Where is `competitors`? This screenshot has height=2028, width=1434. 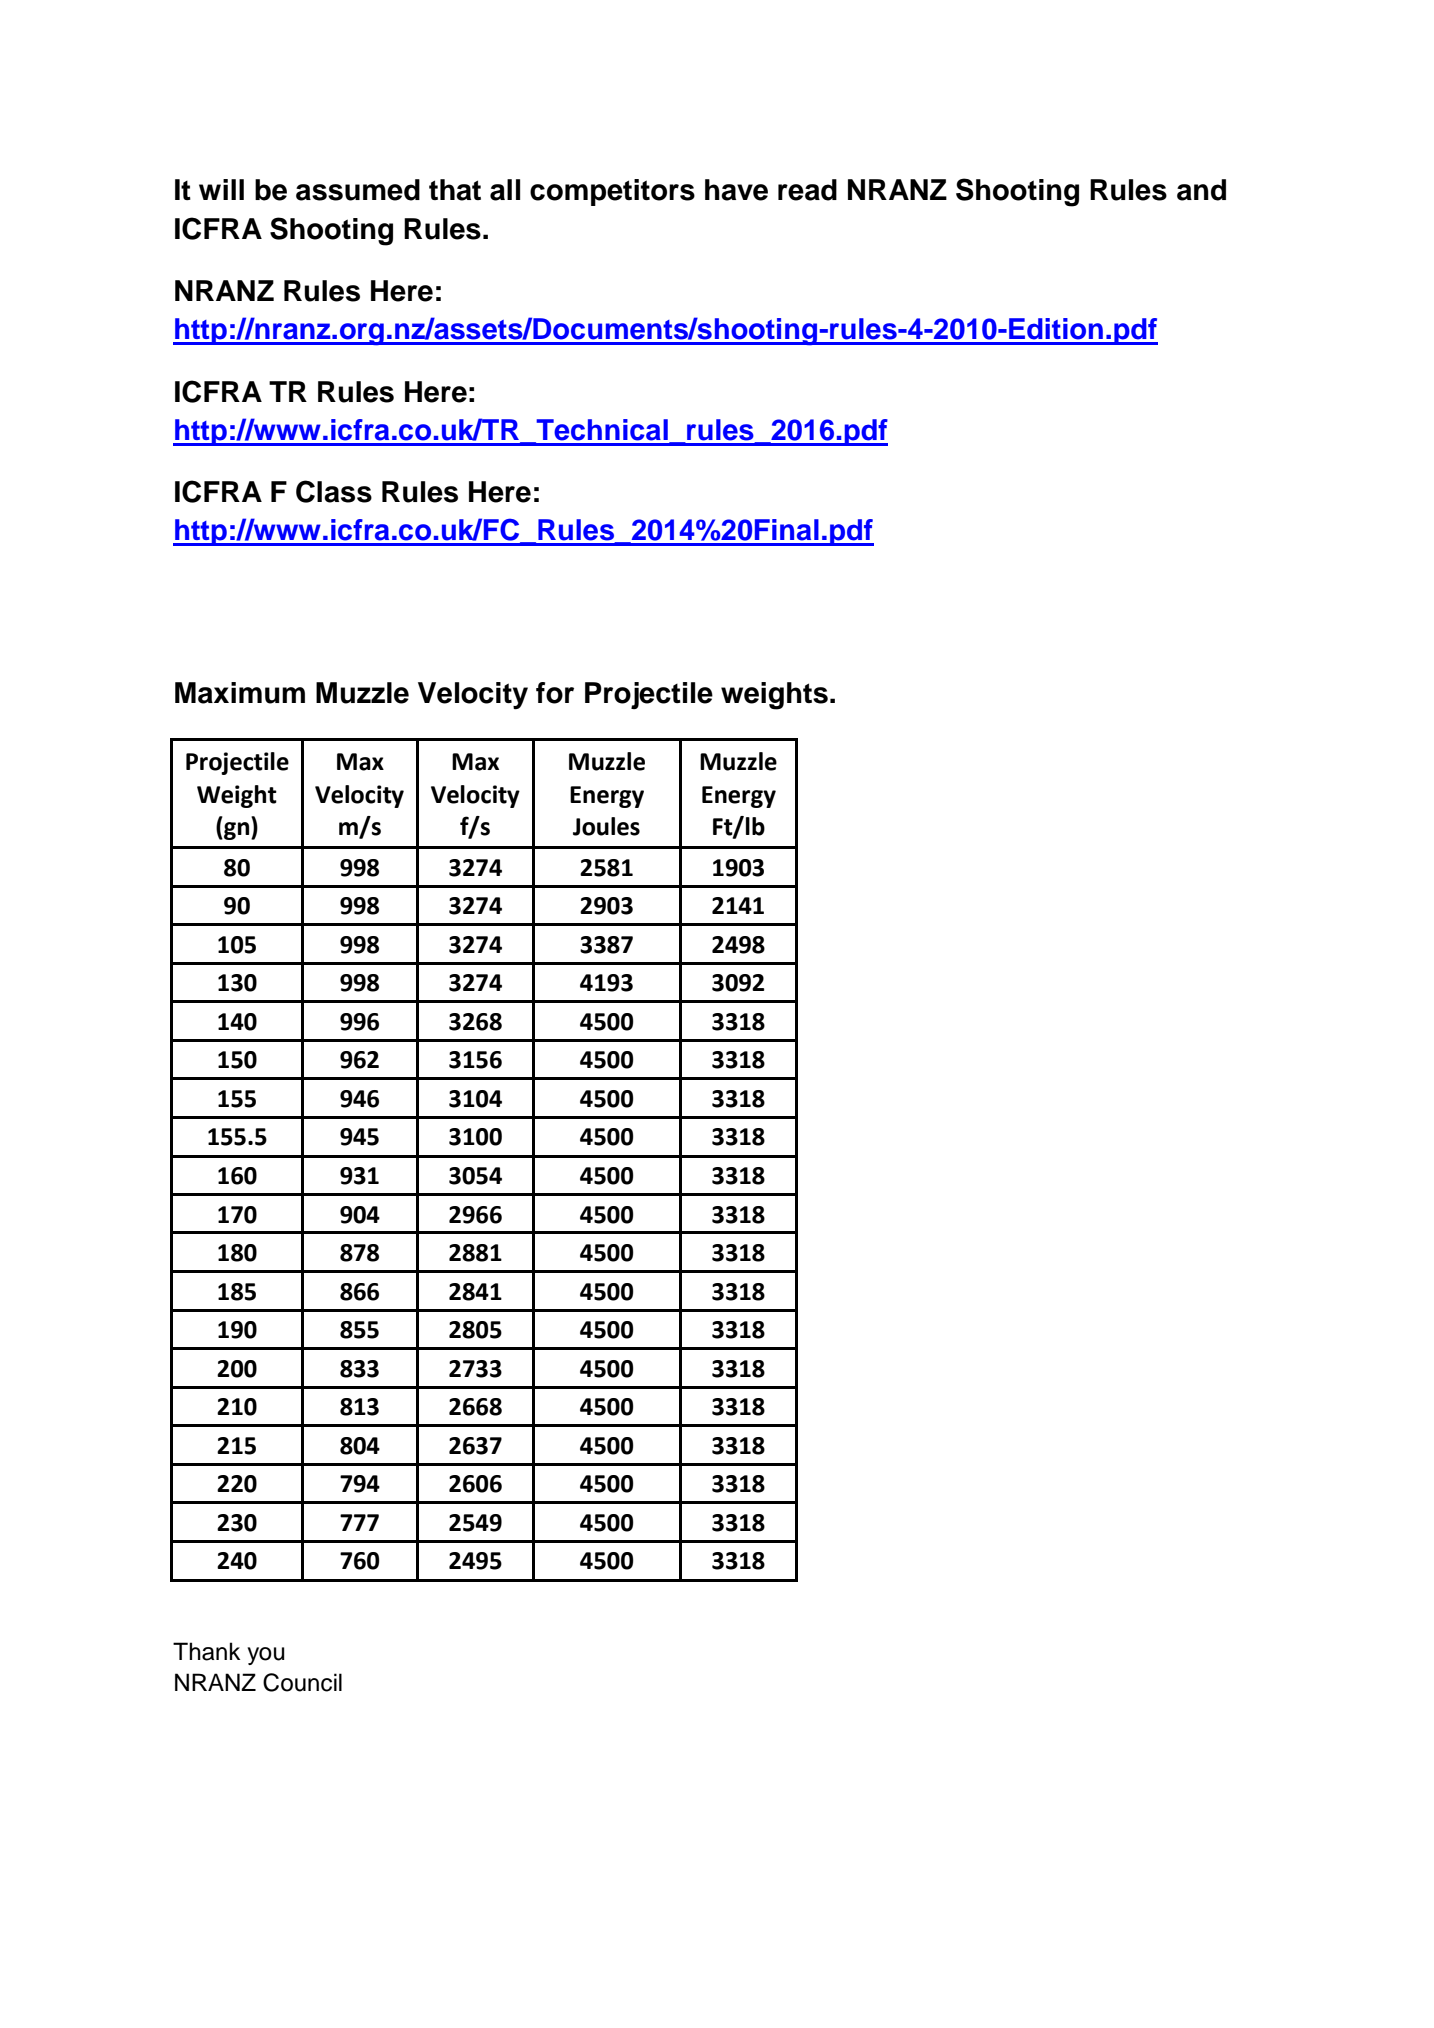 competitors is located at coordinates (612, 192).
